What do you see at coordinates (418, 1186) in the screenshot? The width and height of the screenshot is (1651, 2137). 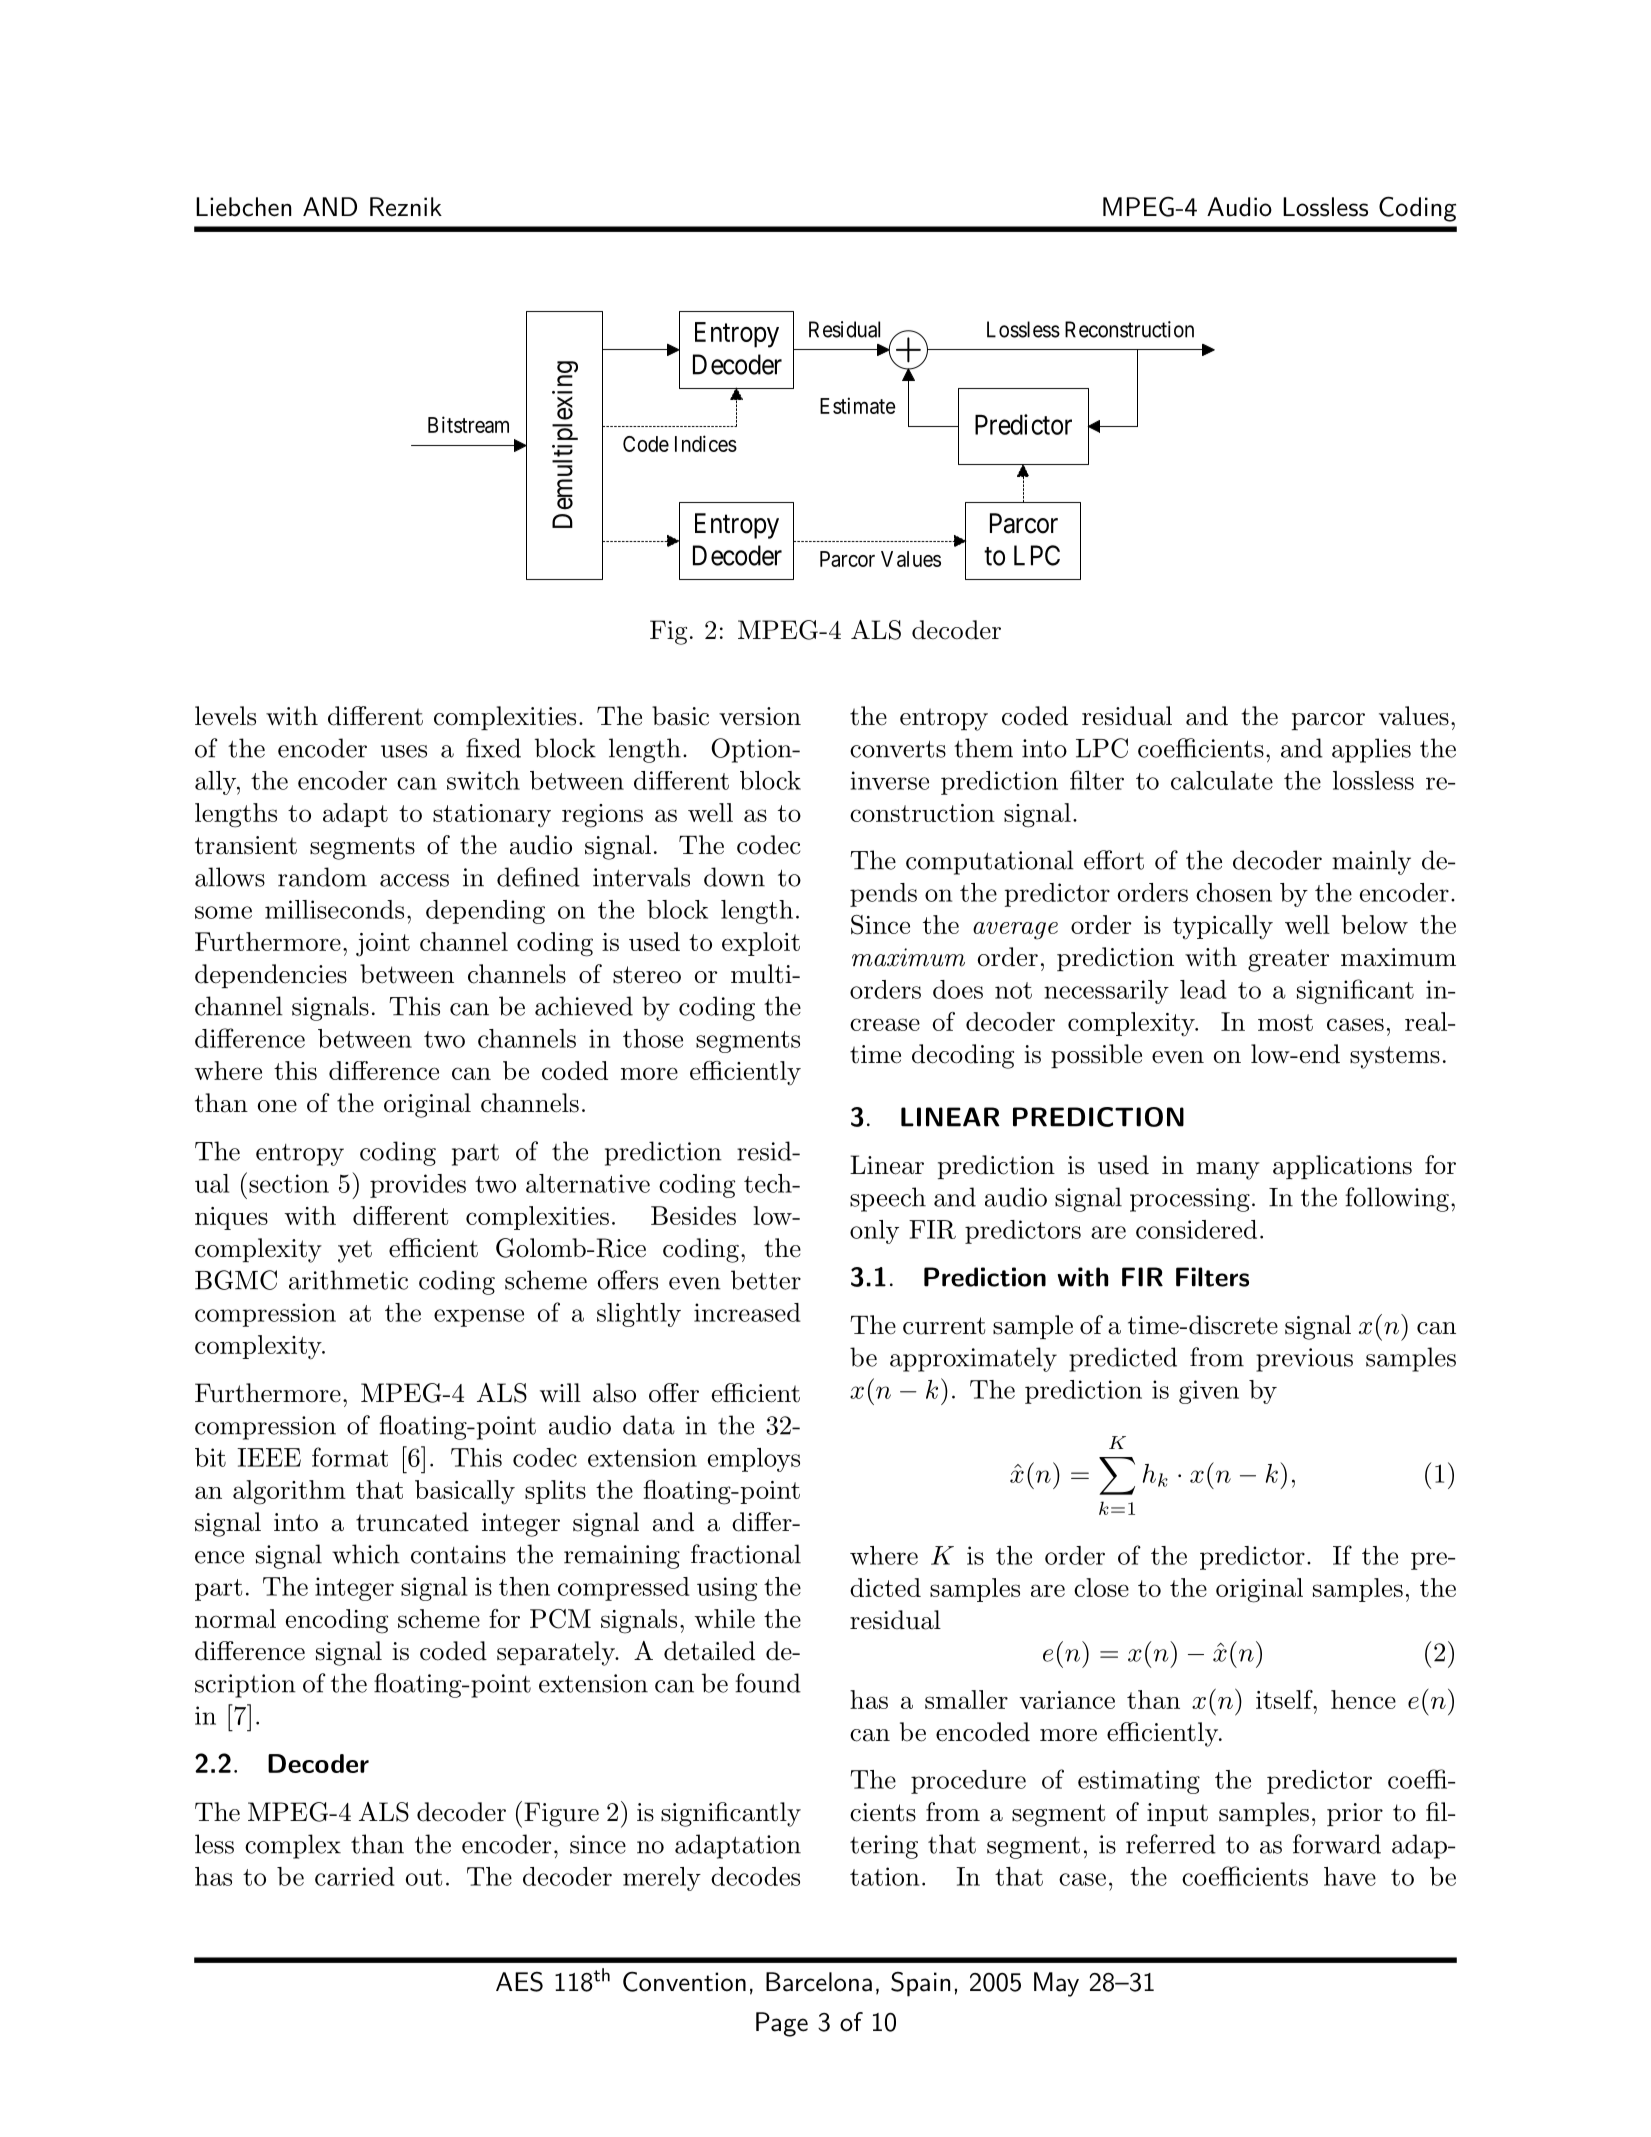 I see `provides` at bounding box center [418, 1186].
